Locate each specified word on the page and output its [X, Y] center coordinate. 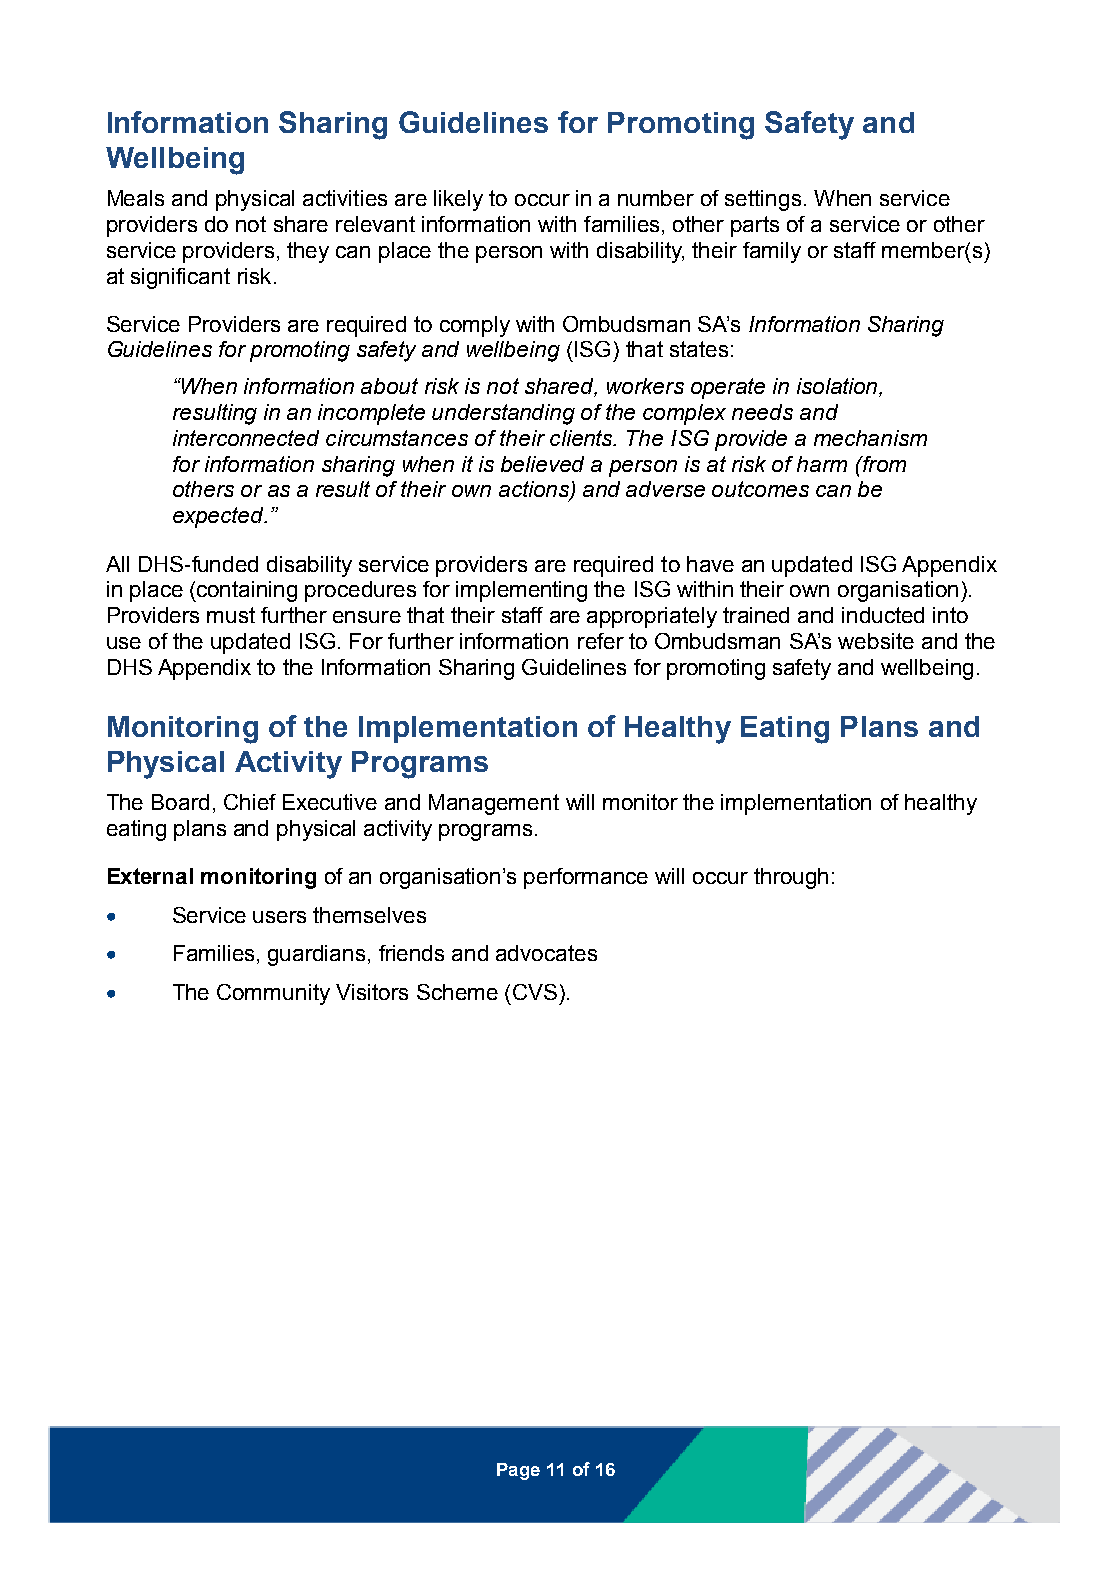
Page [518, 1471]
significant [180, 278]
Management [494, 804]
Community [273, 994]
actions [535, 490]
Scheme [457, 992]
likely [458, 200]
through [791, 878]
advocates [546, 953]
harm [822, 464]
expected [219, 517]
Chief [250, 802]
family [772, 252]
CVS [535, 992]
